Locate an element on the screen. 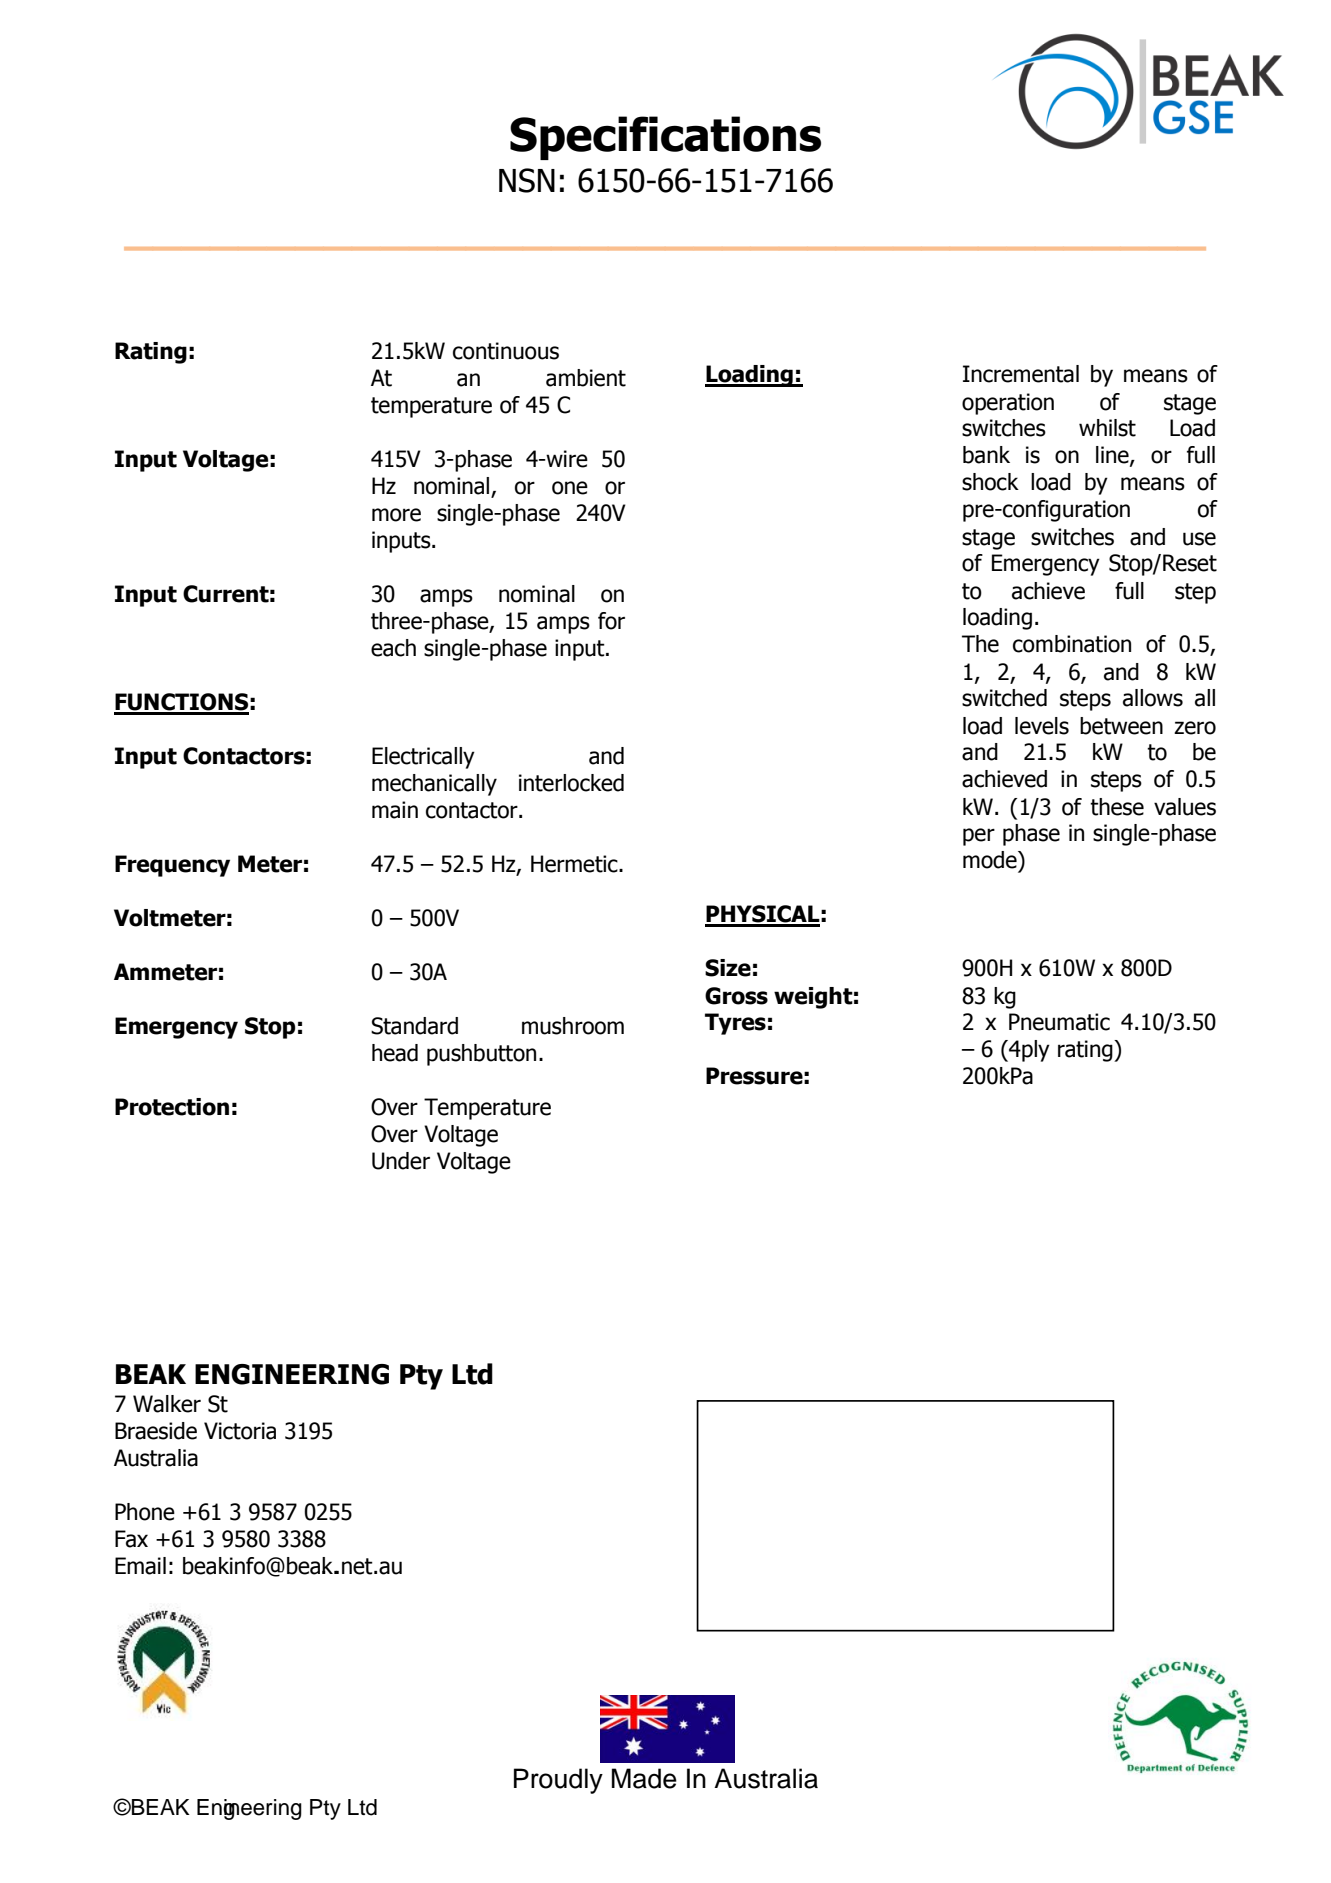  Email is located at coordinates (140, 1566).
